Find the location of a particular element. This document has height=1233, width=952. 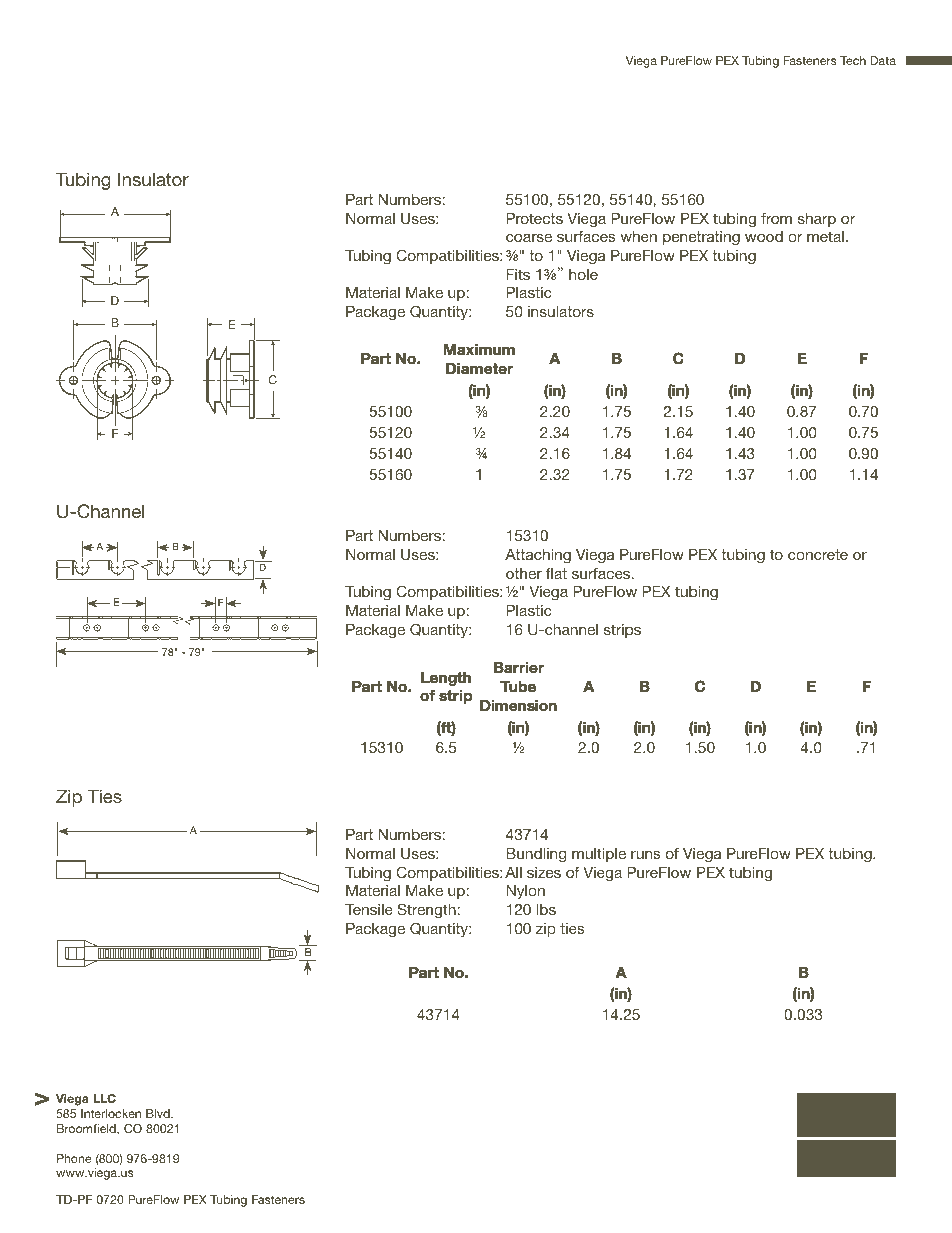

other is located at coordinates (524, 573).
